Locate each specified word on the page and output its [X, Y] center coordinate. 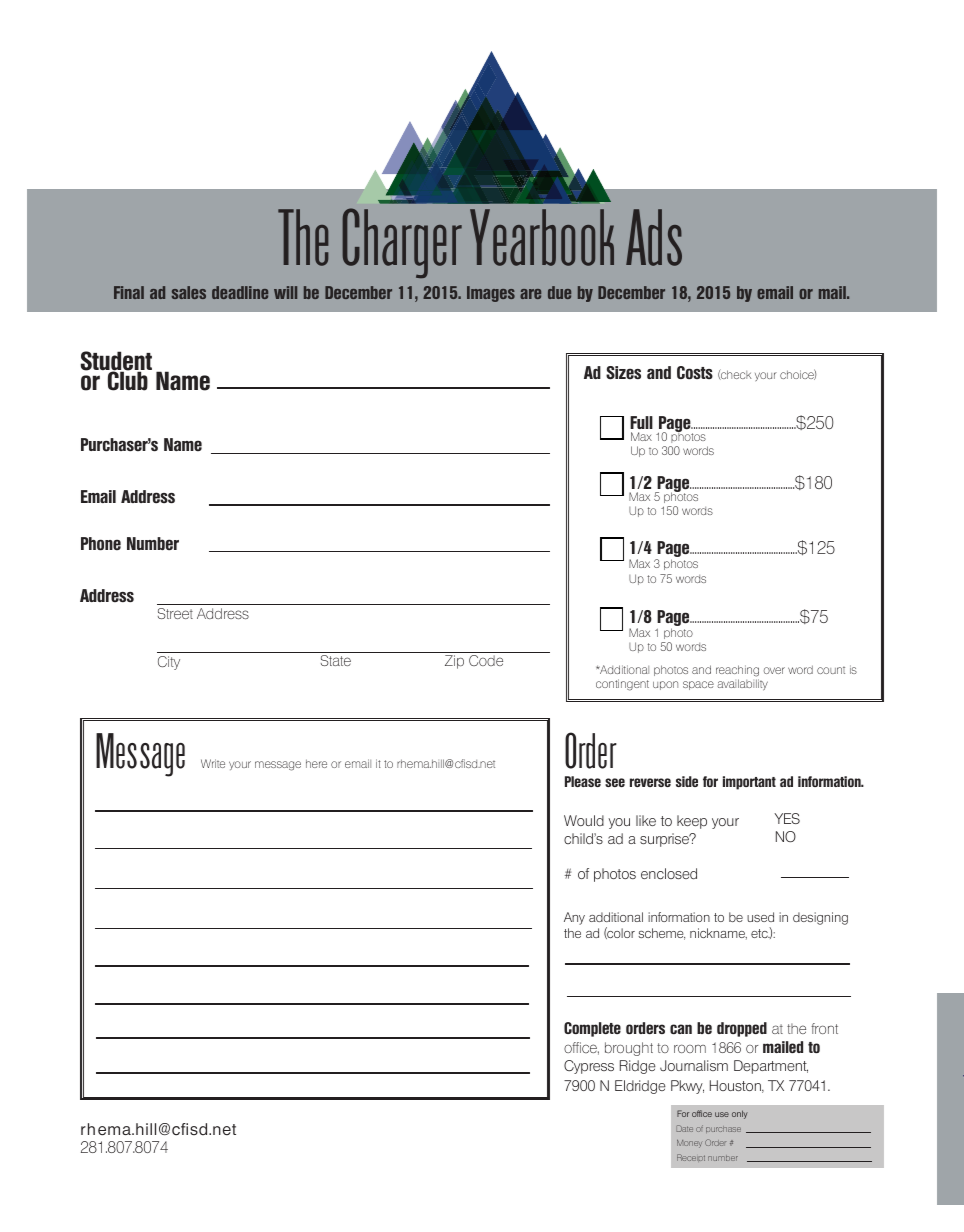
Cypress [589, 1067]
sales [189, 292]
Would [584, 820]
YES [787, 818]
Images [491, 294]
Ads [654, 237]
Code [486, 660]
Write [213, 763]
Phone [101, 544]
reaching [737, 671]
